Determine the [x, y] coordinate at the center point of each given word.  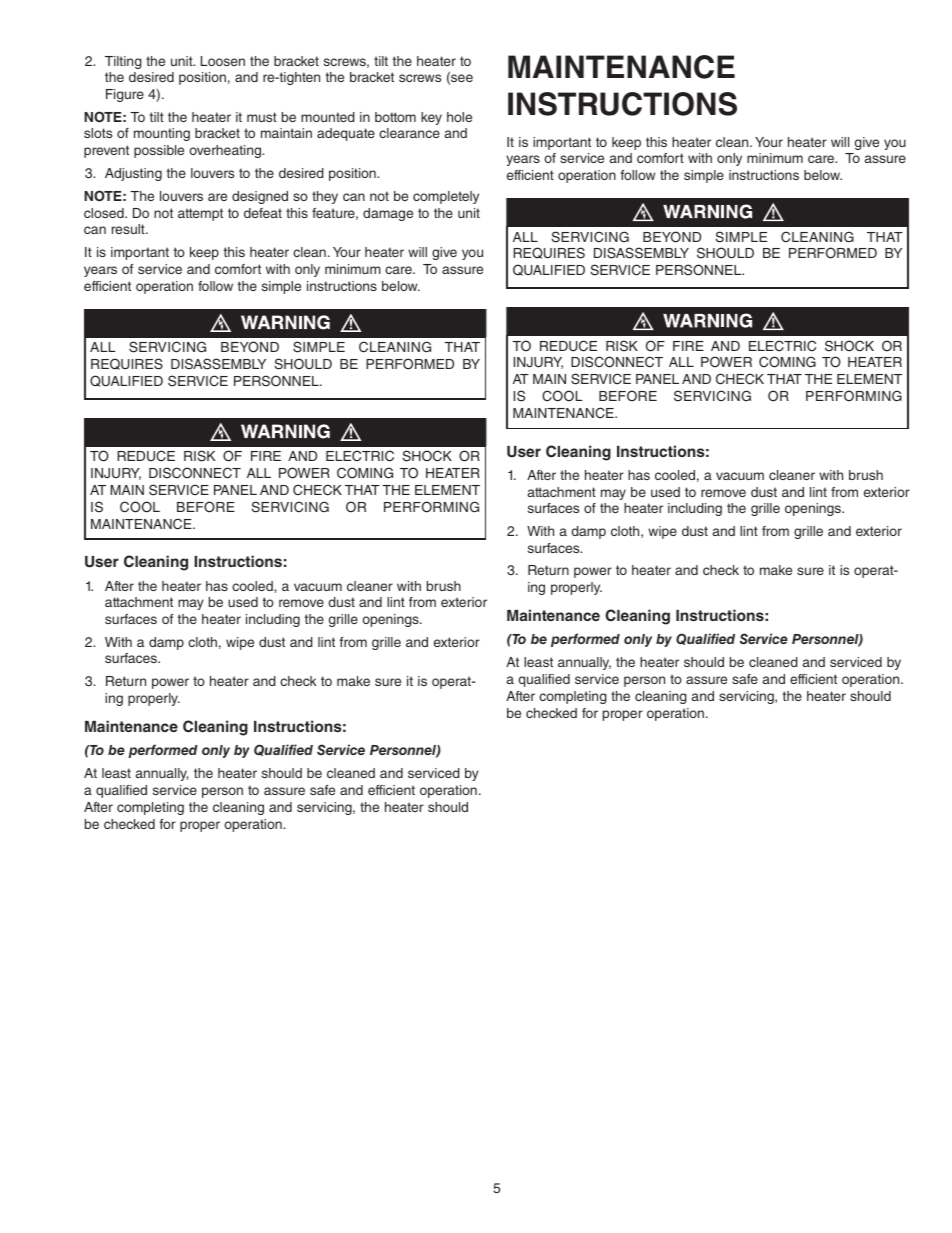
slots [98, 133]
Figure [125, 95]
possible [159, 151]
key [431, 118]
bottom [395, 117]
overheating [226, 151]
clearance [409, 133]
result [129, 229]
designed [260, 197]
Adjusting [133, 174]
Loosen [223, 61]
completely [446, 197]
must [262, 117]
